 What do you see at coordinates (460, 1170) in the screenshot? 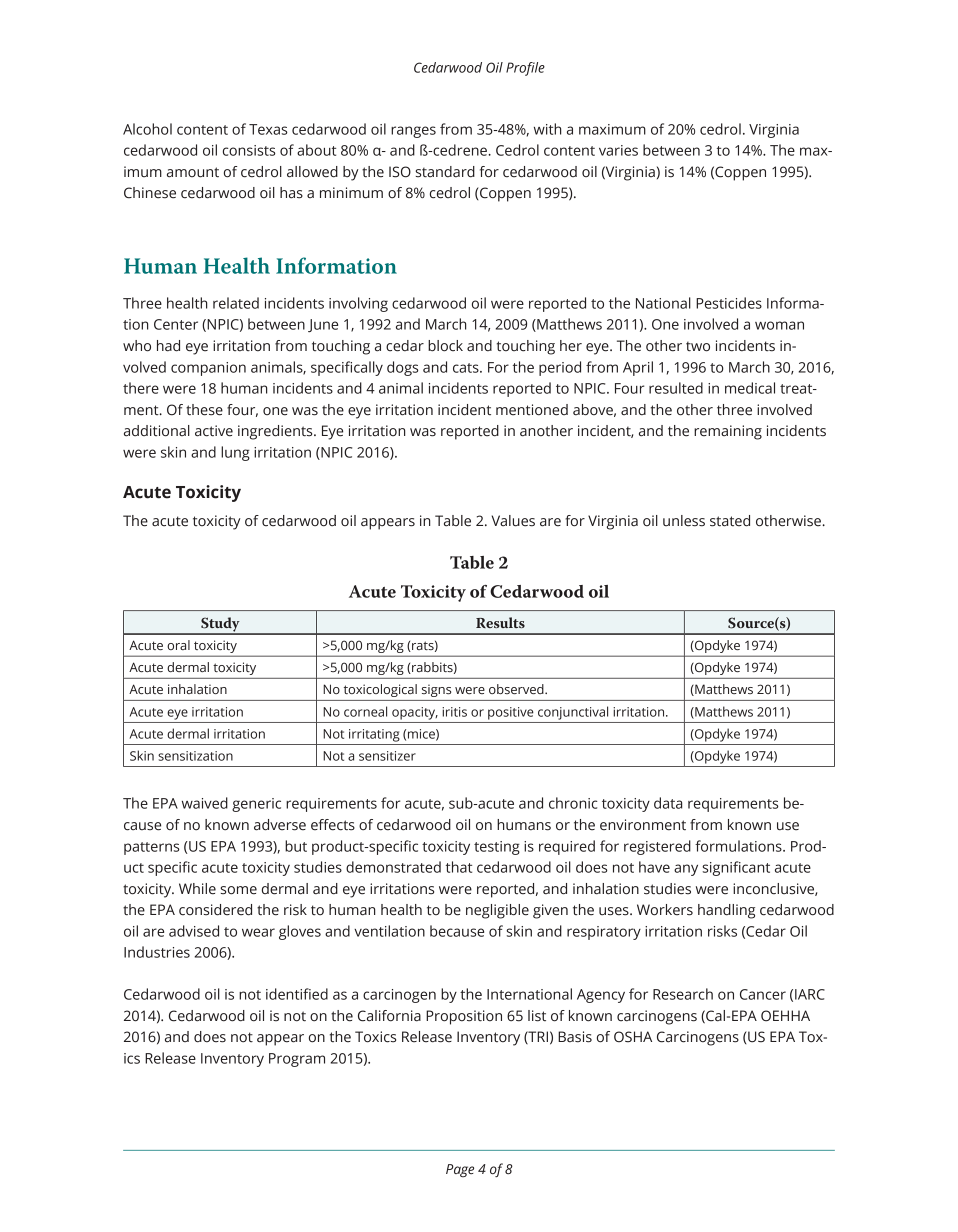
I see `Page` at bounding box center [460, 1170].
